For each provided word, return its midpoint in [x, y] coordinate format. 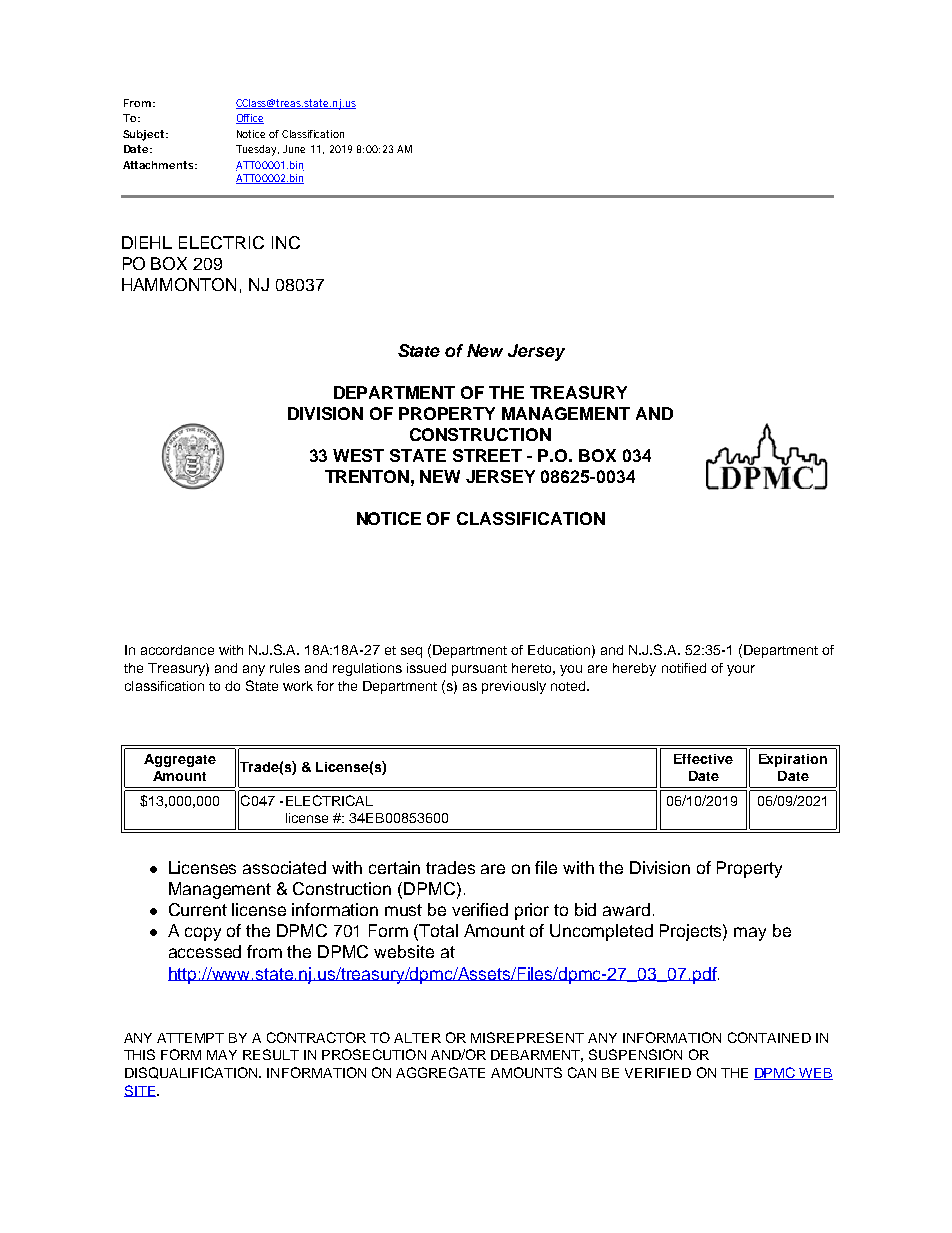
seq [411, 652]
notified [684, 668]
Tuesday [257, 150]
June [294, 149]
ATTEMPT [190, 1038]
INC [286, 242]
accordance [177, 650]
